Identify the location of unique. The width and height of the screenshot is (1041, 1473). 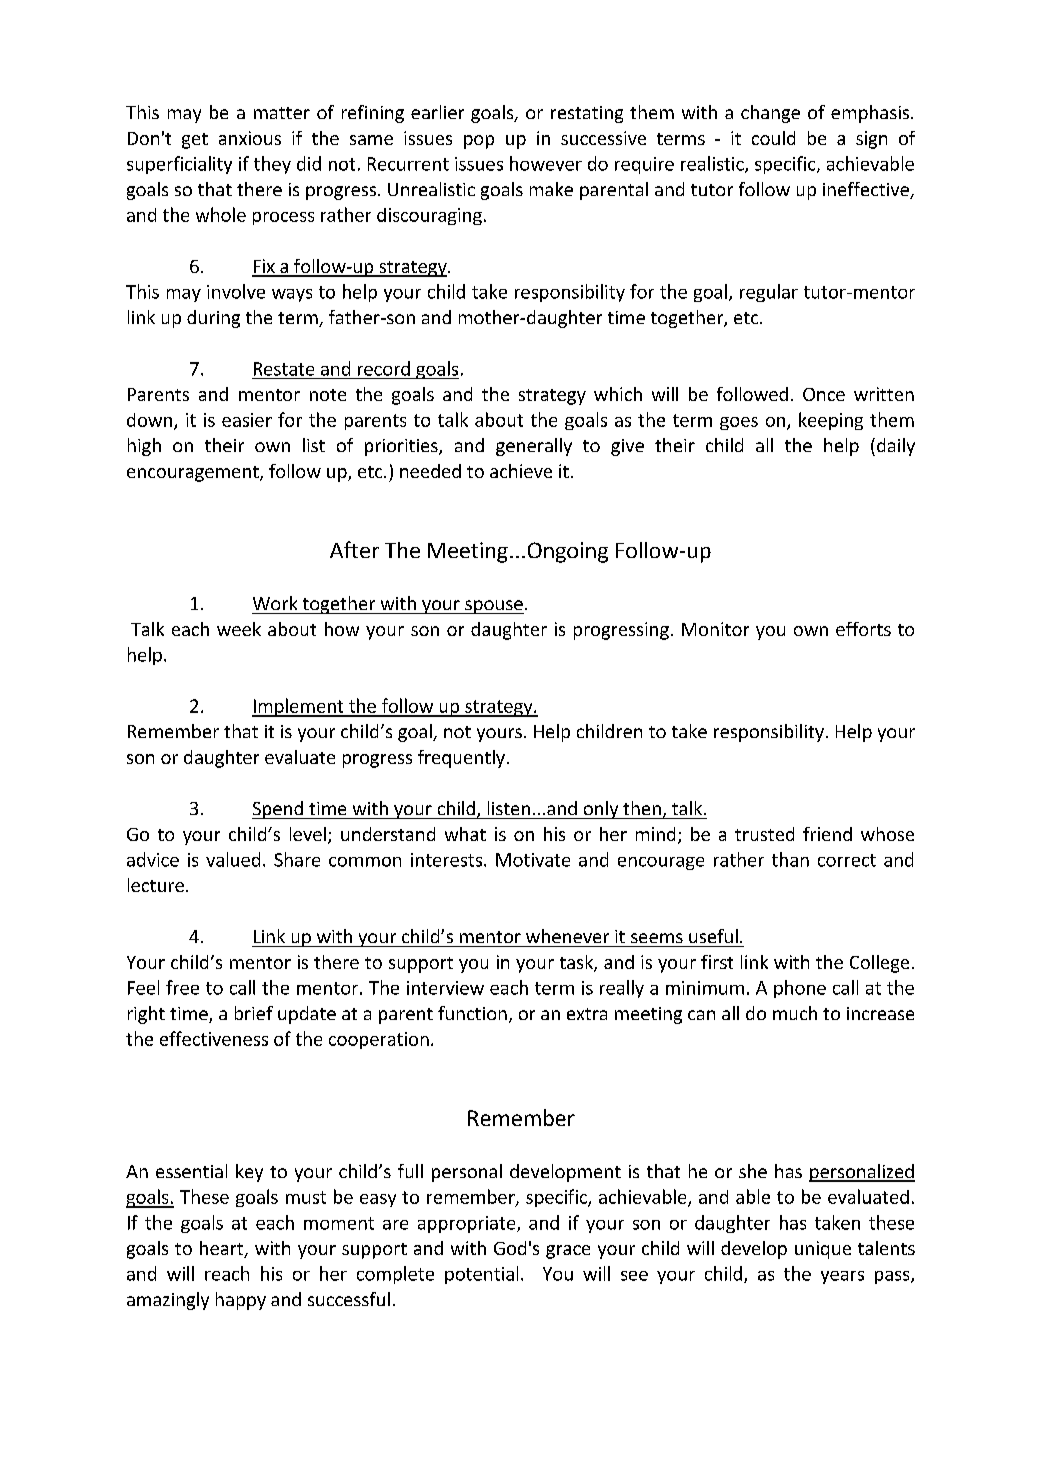
(823, 1250).
